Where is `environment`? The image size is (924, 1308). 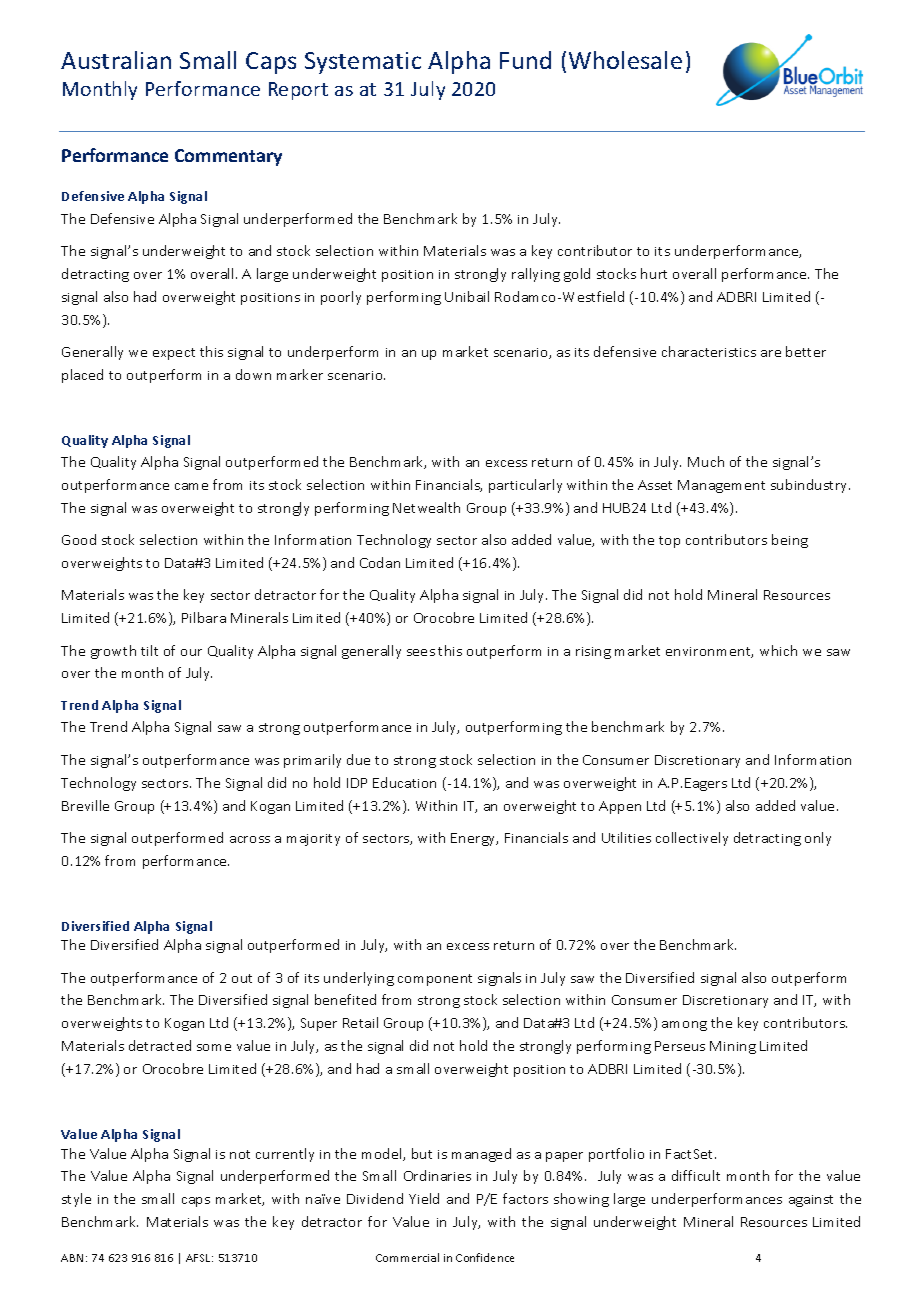 environment is located at coordinates (709, 652).
